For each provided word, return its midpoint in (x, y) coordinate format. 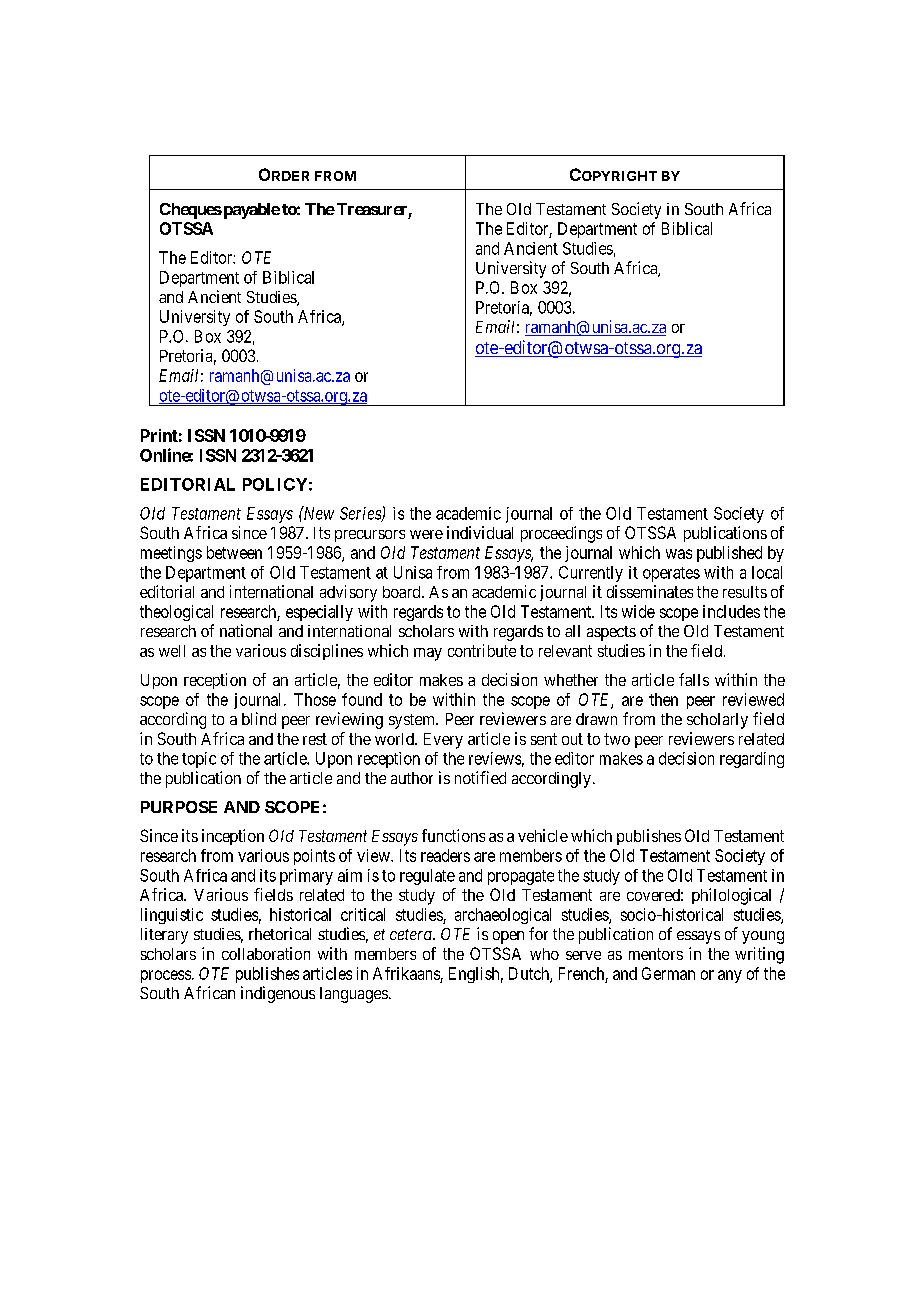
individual (480, 532)
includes (731, 611)
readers (445, 855)
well (172, 651)
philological (731, 896)
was (679, 554)
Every (443, 741)
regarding (752, 760)
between (234, 552)
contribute (482, 650)
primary (306, 877)
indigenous (278, 994)
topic (199, 760)
